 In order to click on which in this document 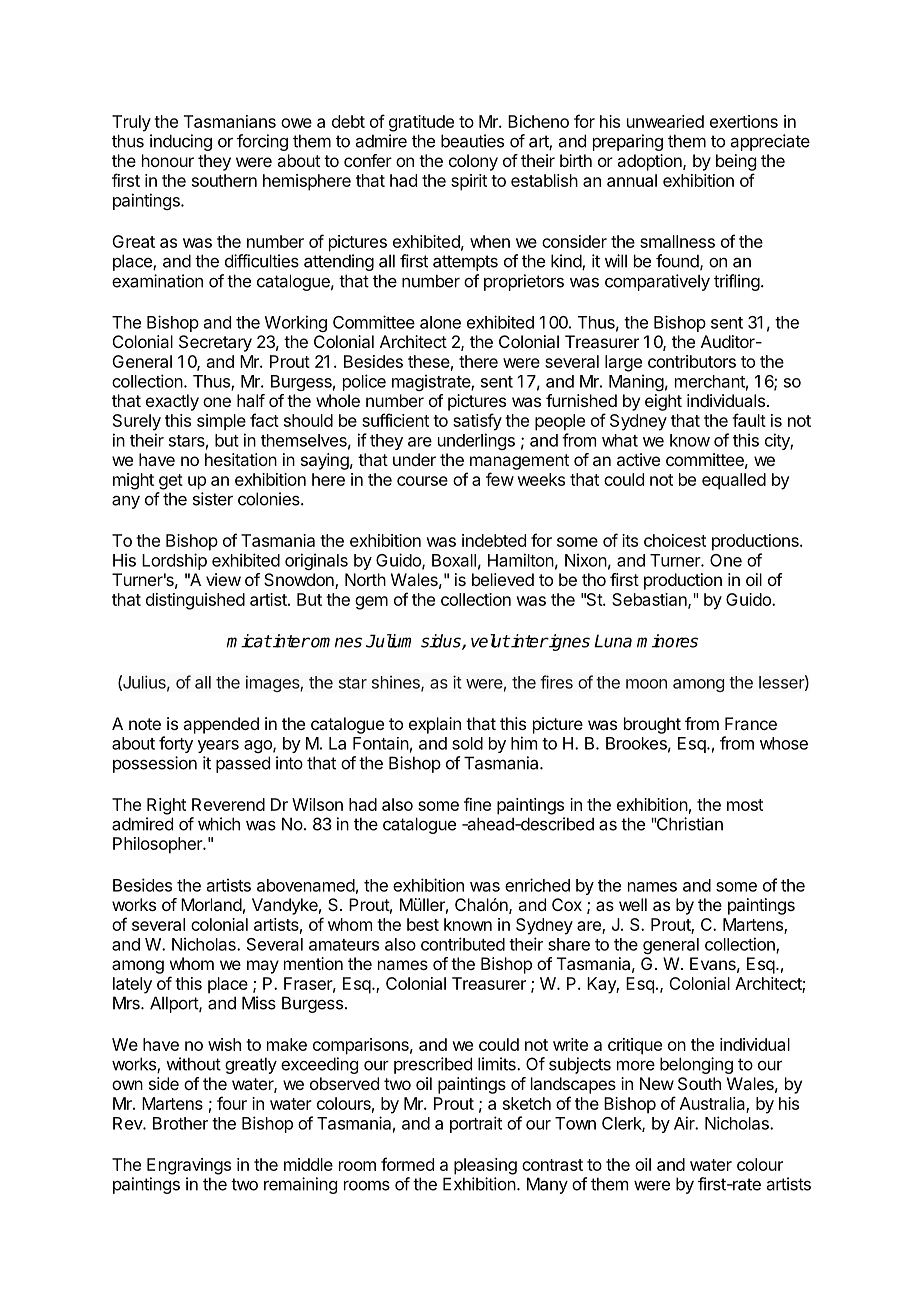, I will do `click(219, 824)`.
